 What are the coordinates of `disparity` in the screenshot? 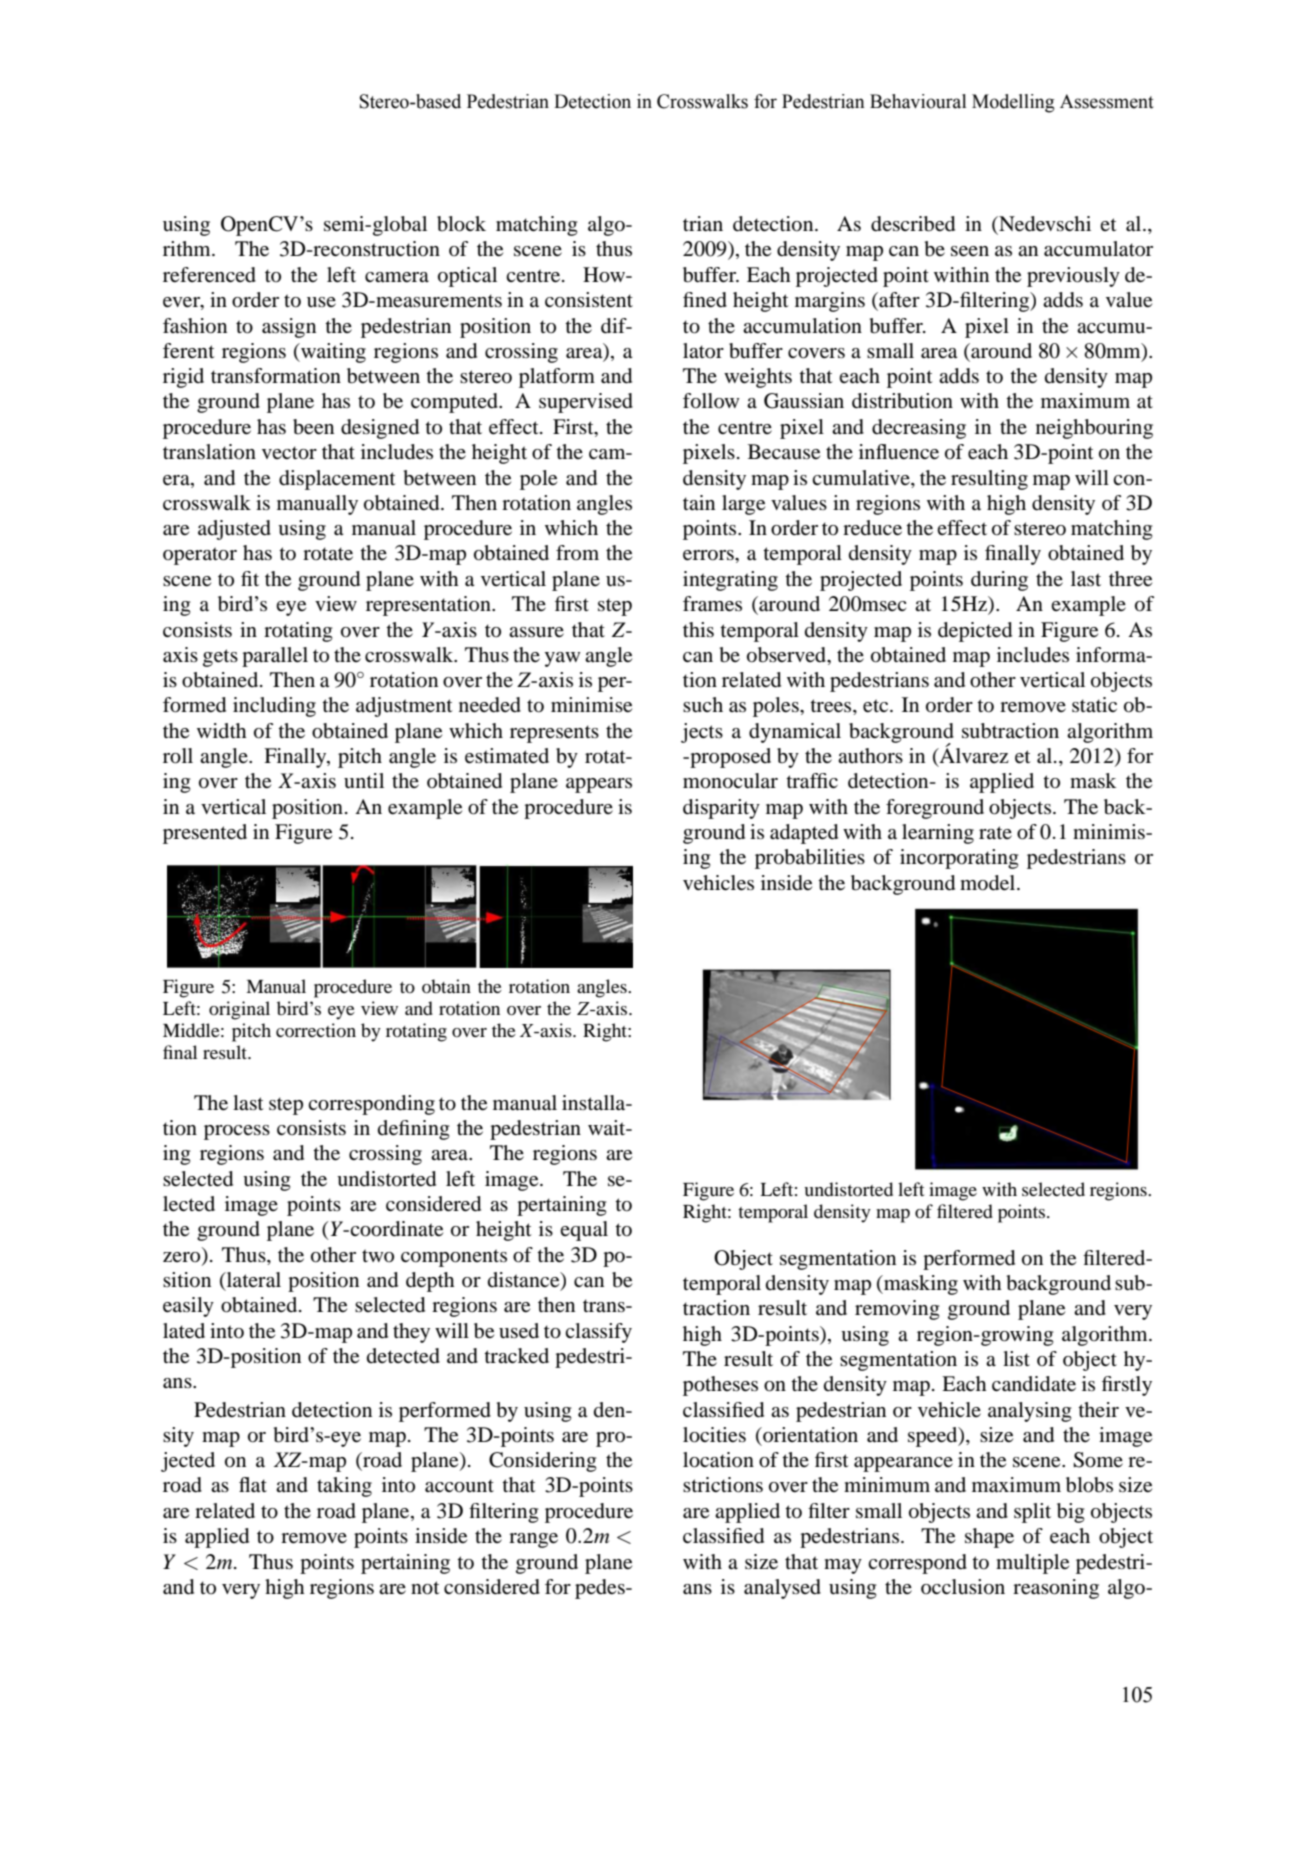 It's located at (721, 809).
